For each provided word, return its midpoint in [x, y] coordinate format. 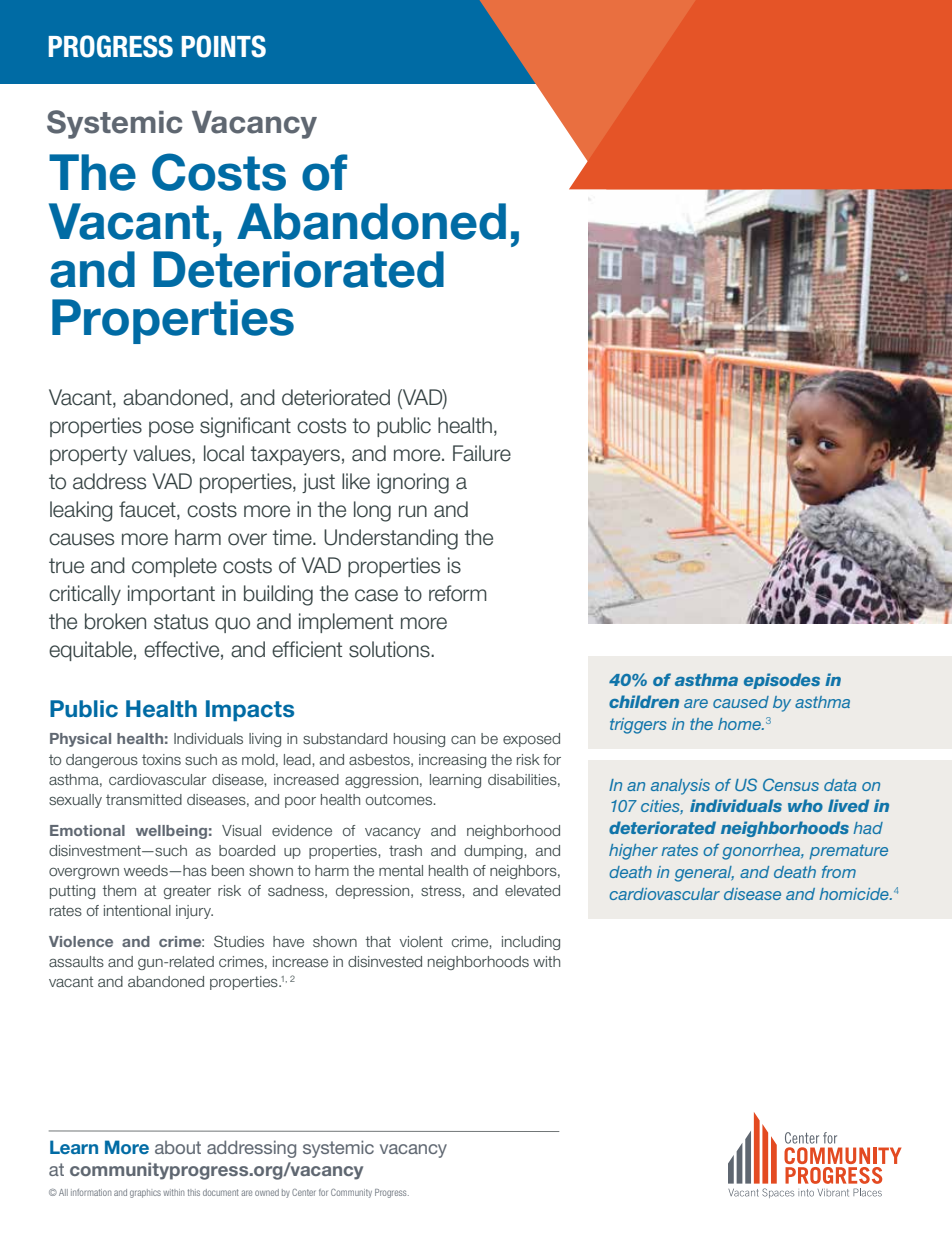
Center [304, 1192]
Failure [482, 453]
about [178, 1147]
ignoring [413, 483]
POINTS [224, 46]
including [531, 943]
